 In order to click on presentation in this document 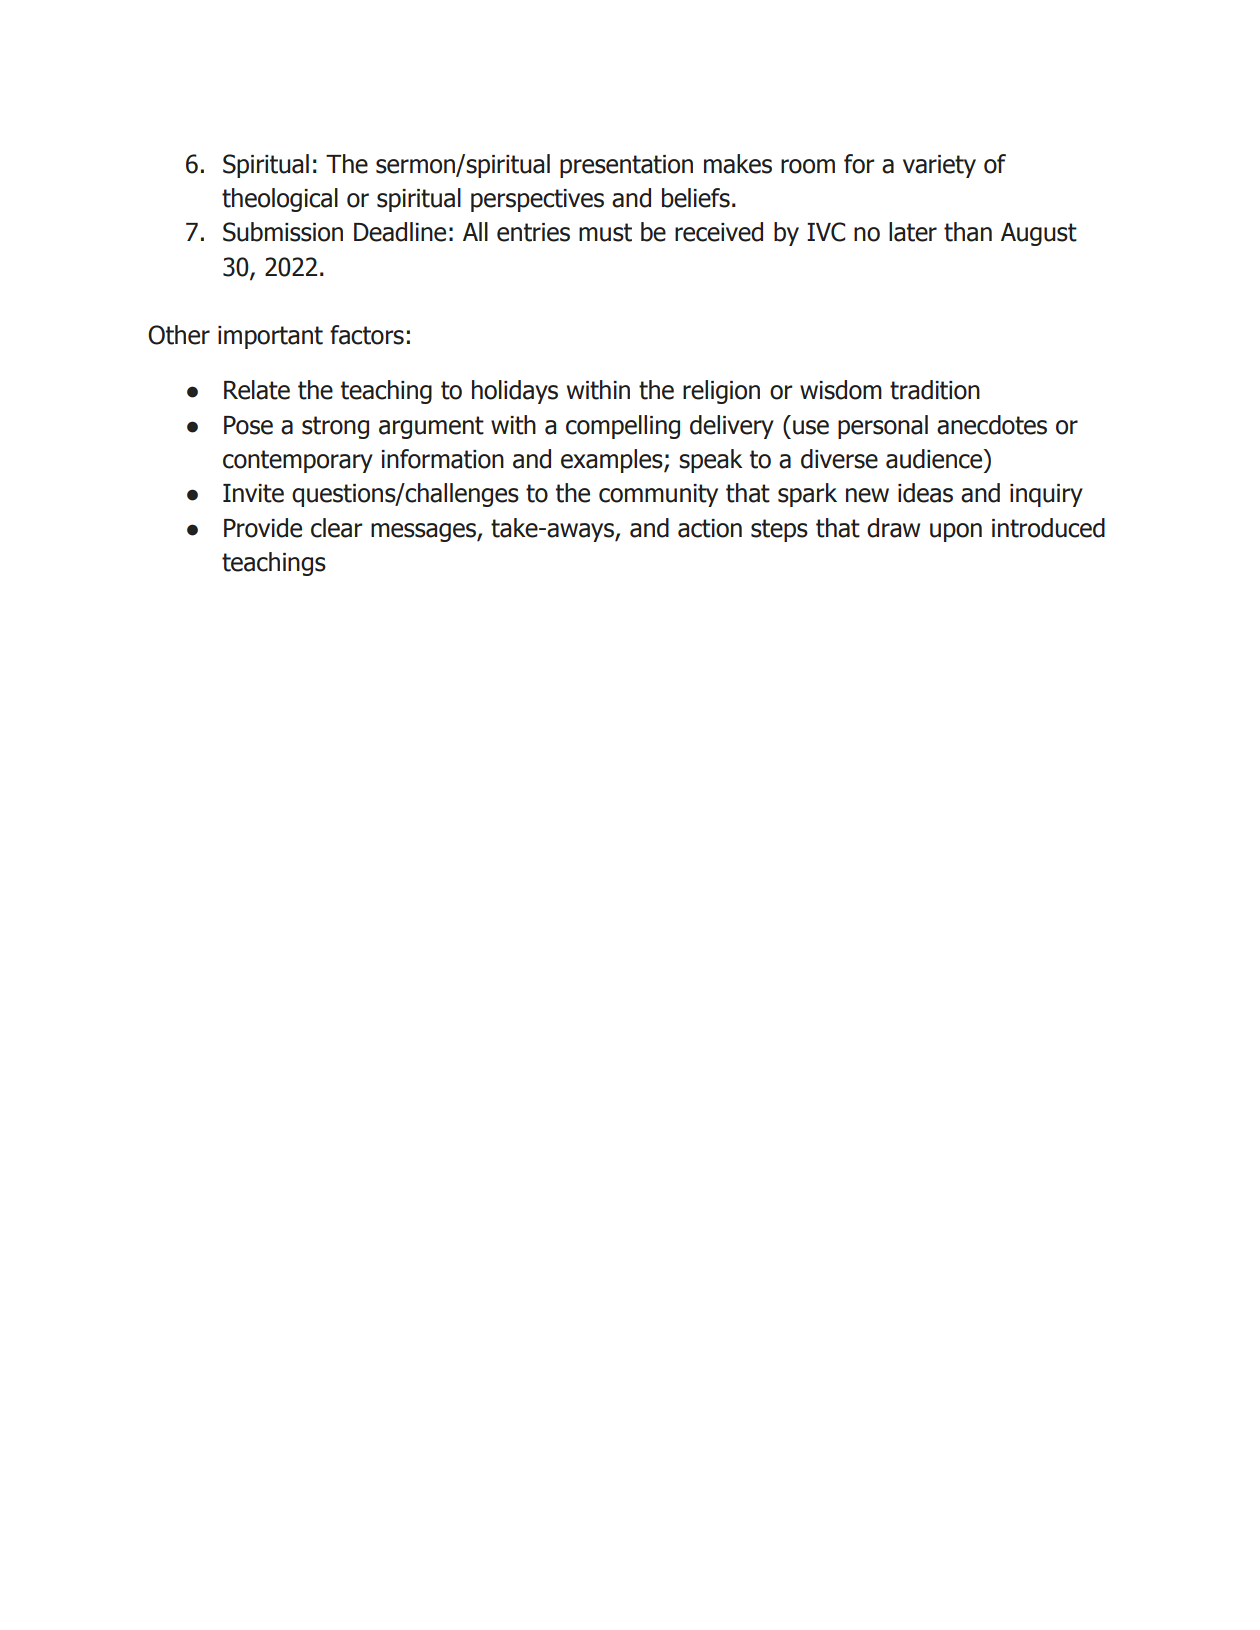, I will do `click(626, 166)`.
